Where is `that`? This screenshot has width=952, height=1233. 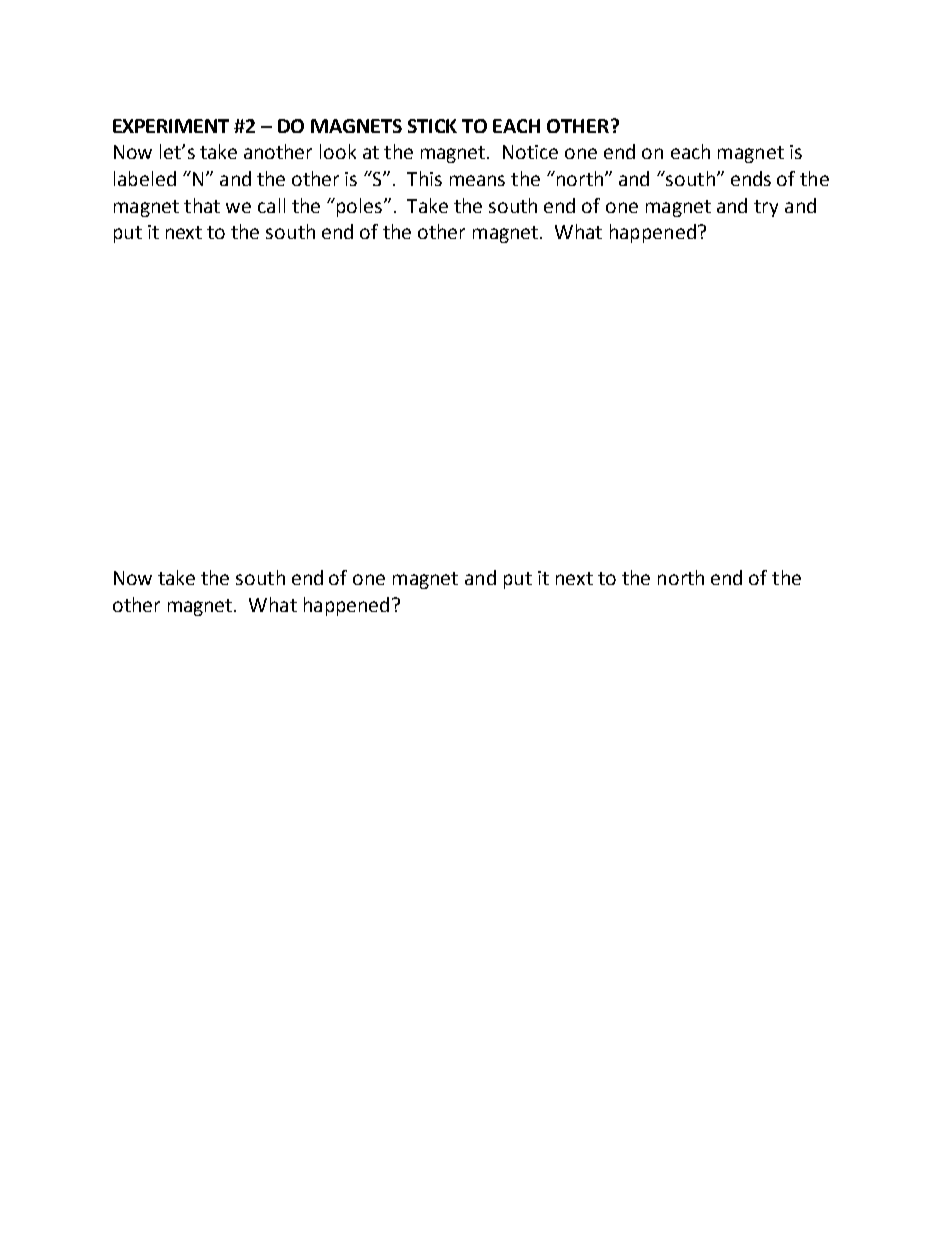
that is located at coordinates (202, 205).
